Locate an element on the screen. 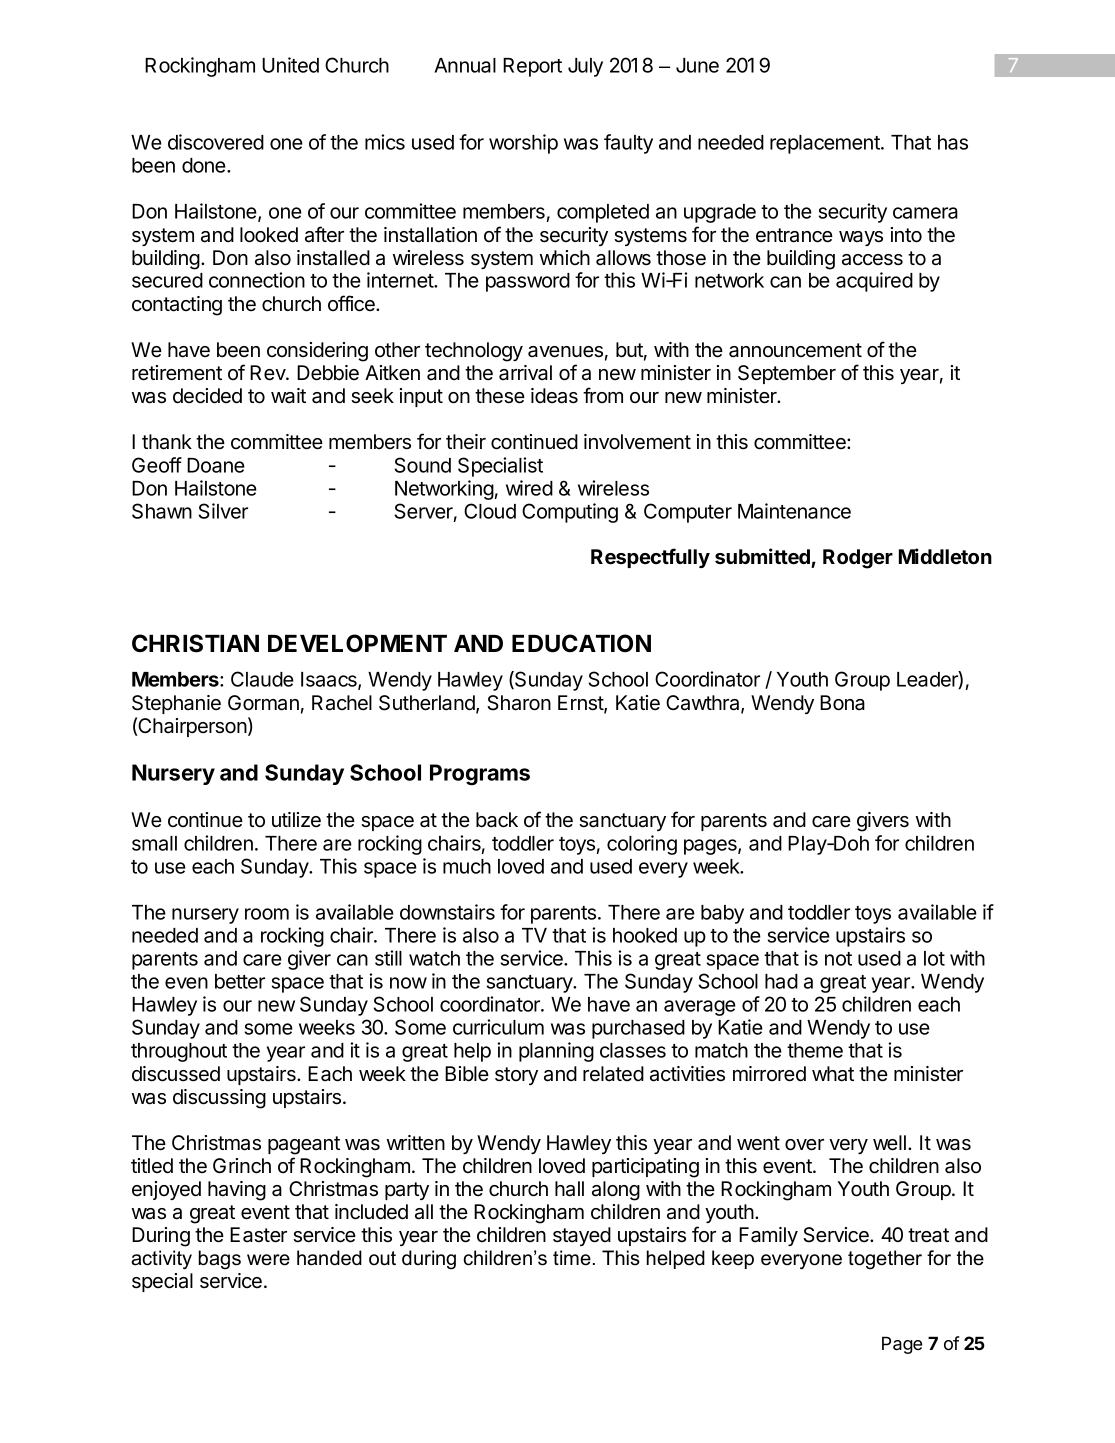  EDUCATION is located at coordinates (581, 643).
